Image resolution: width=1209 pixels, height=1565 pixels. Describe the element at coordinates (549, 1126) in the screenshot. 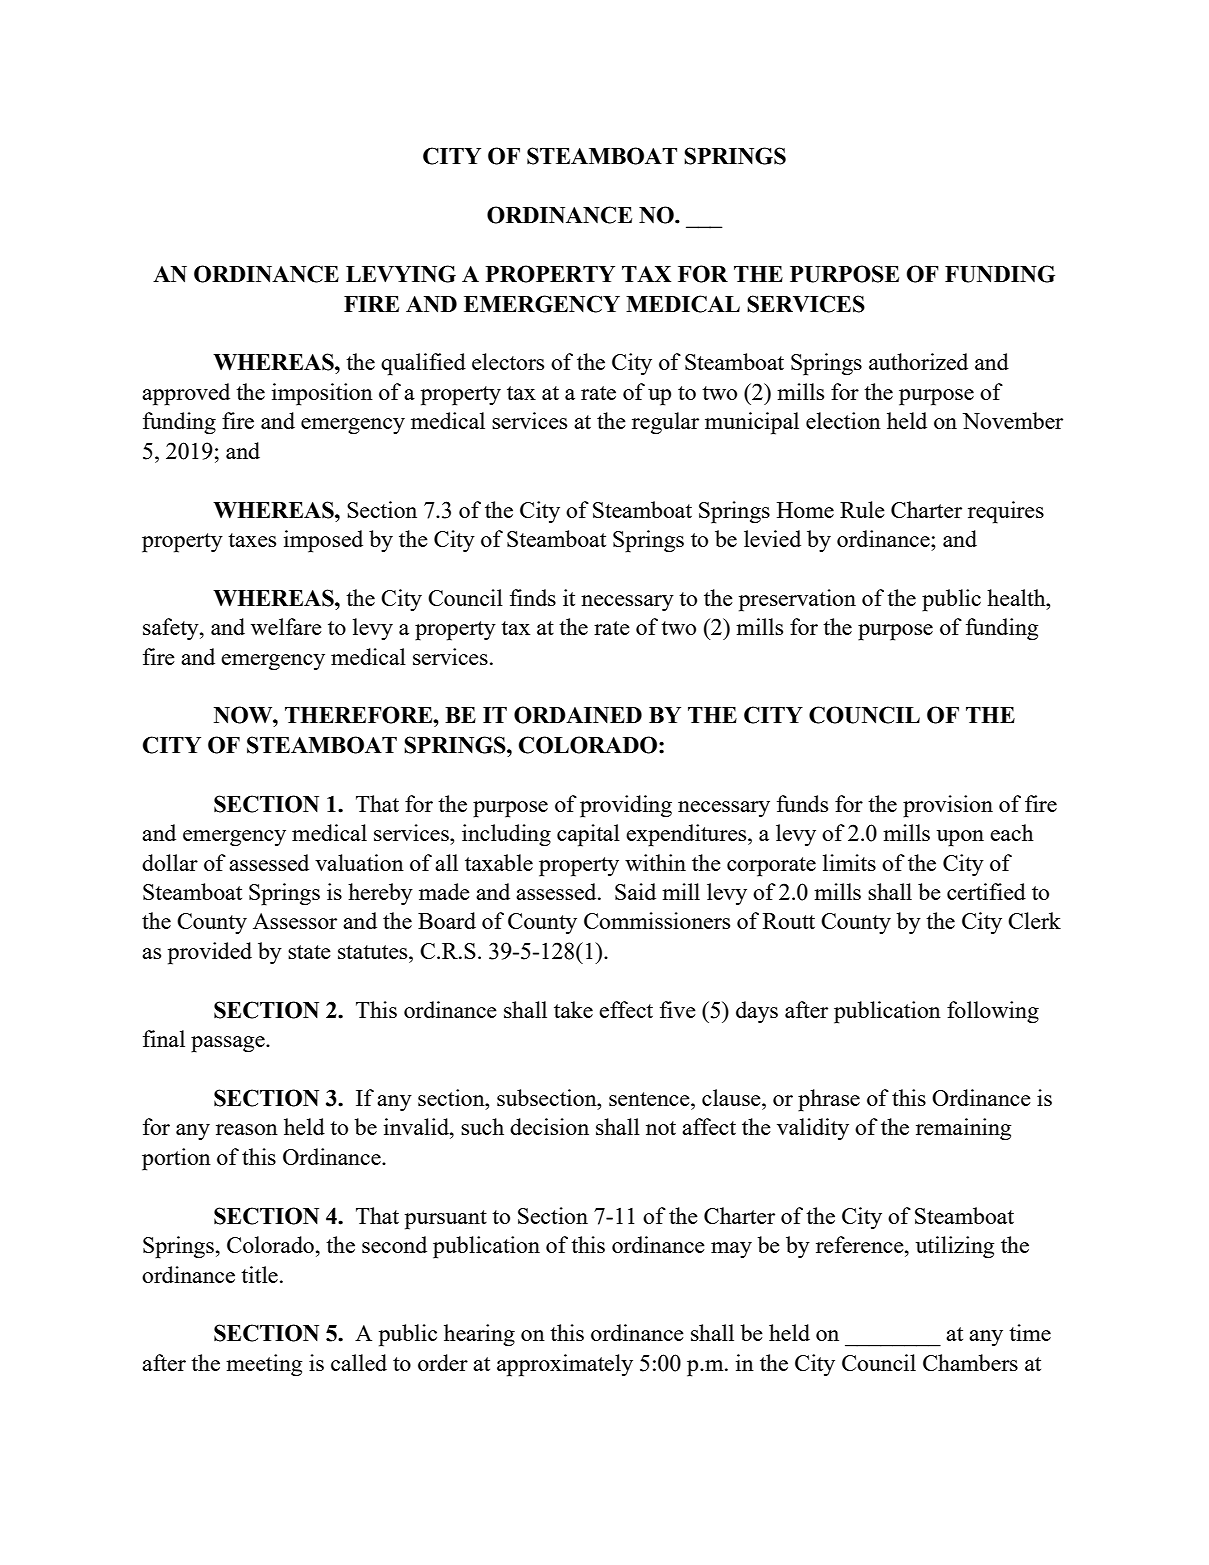

I see `decision` at that location.
